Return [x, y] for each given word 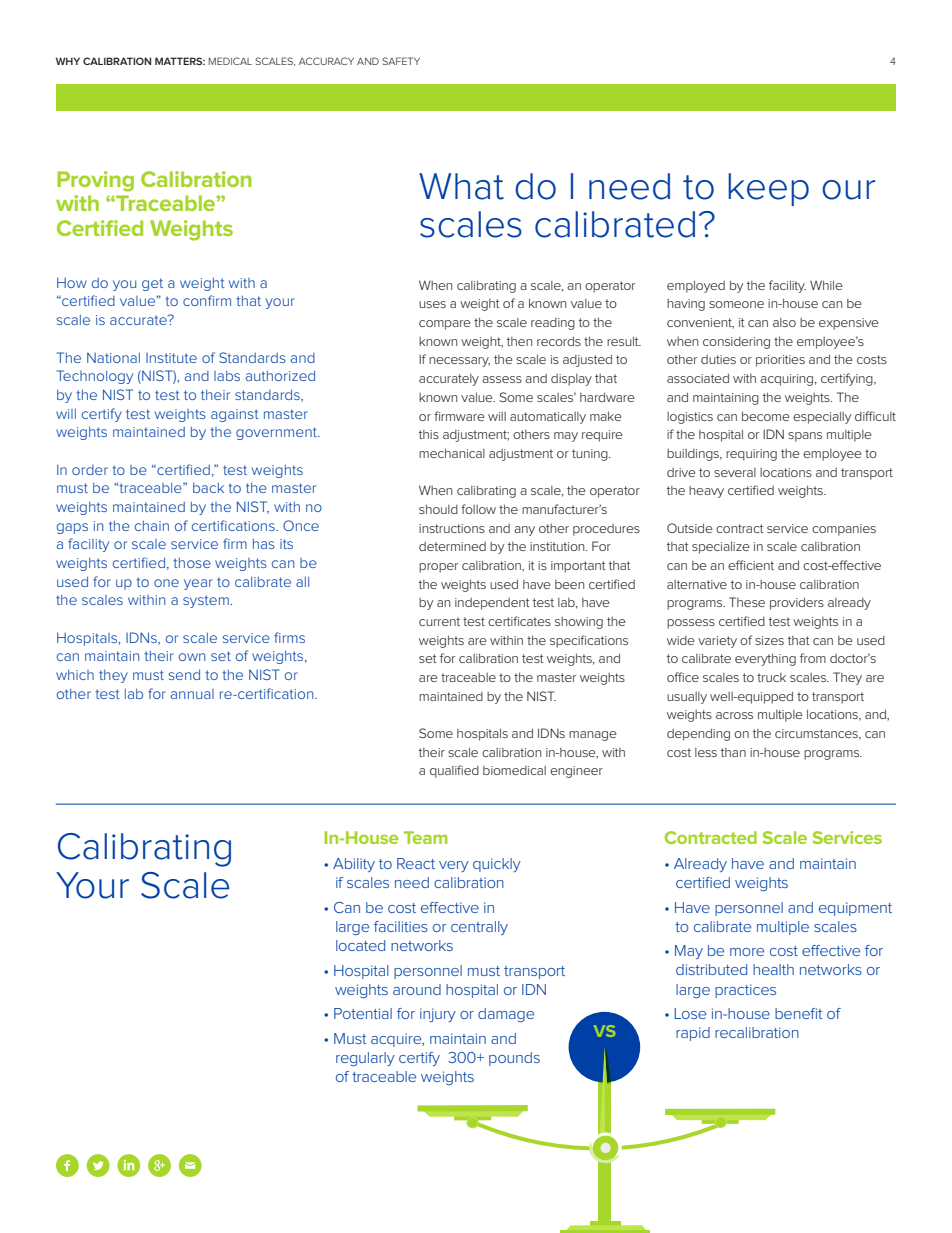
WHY [68, 61]
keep [768, 189]
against [235, 415]
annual [192, 694]
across [734, 715]
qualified [454, 771]
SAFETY [401, 61]
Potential [363, 1013]
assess [502, 379]
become [766, 416]
